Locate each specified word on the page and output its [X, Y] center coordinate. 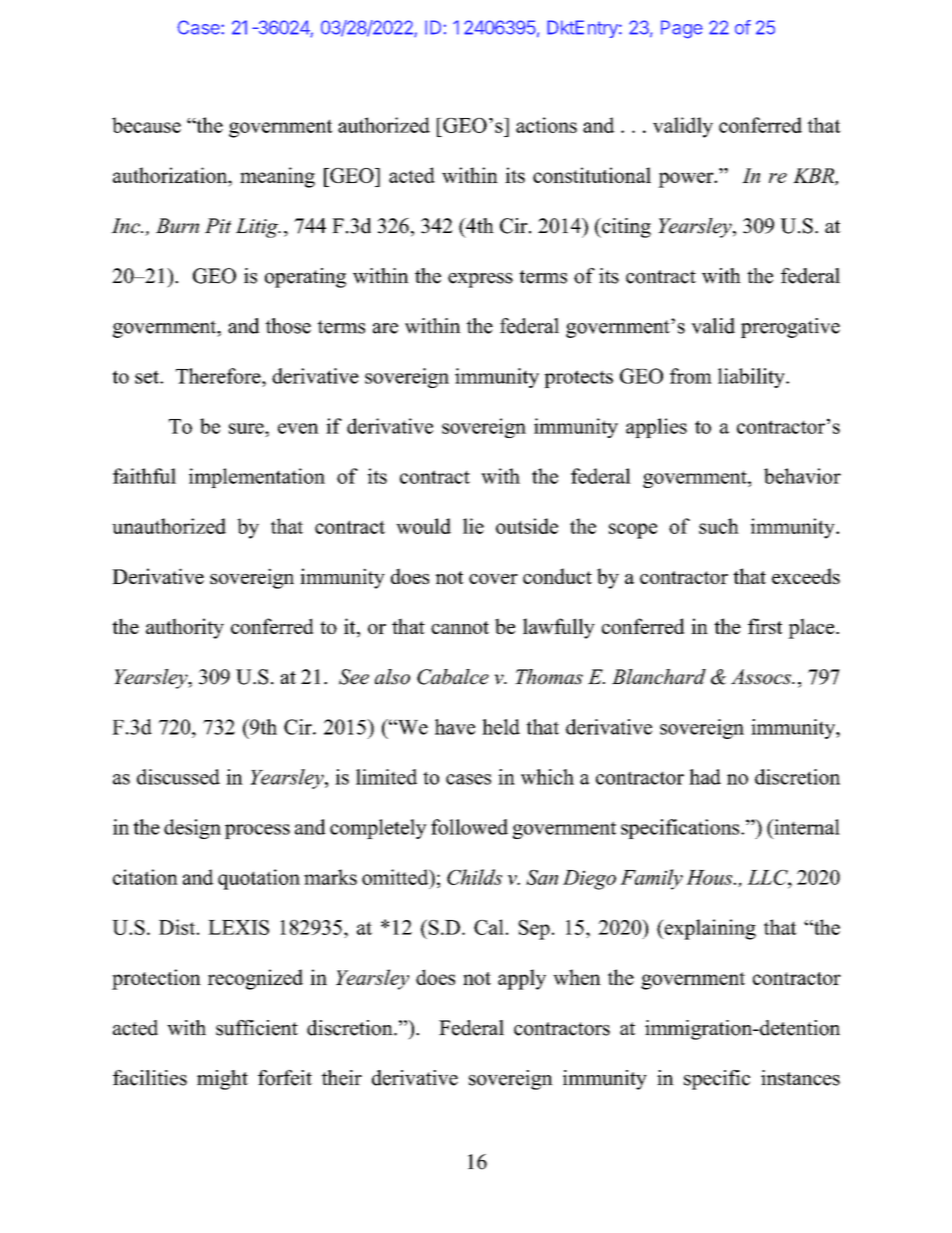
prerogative [790, 328]
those [288, 326]
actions [546, 125]
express [480, 280]
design [192, 829]
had [705, 777]
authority [185, 628]
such [719, 526]
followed [469, 827]
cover [493, 579]
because [146, 125]
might [222, 1080]
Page [682, 29]
